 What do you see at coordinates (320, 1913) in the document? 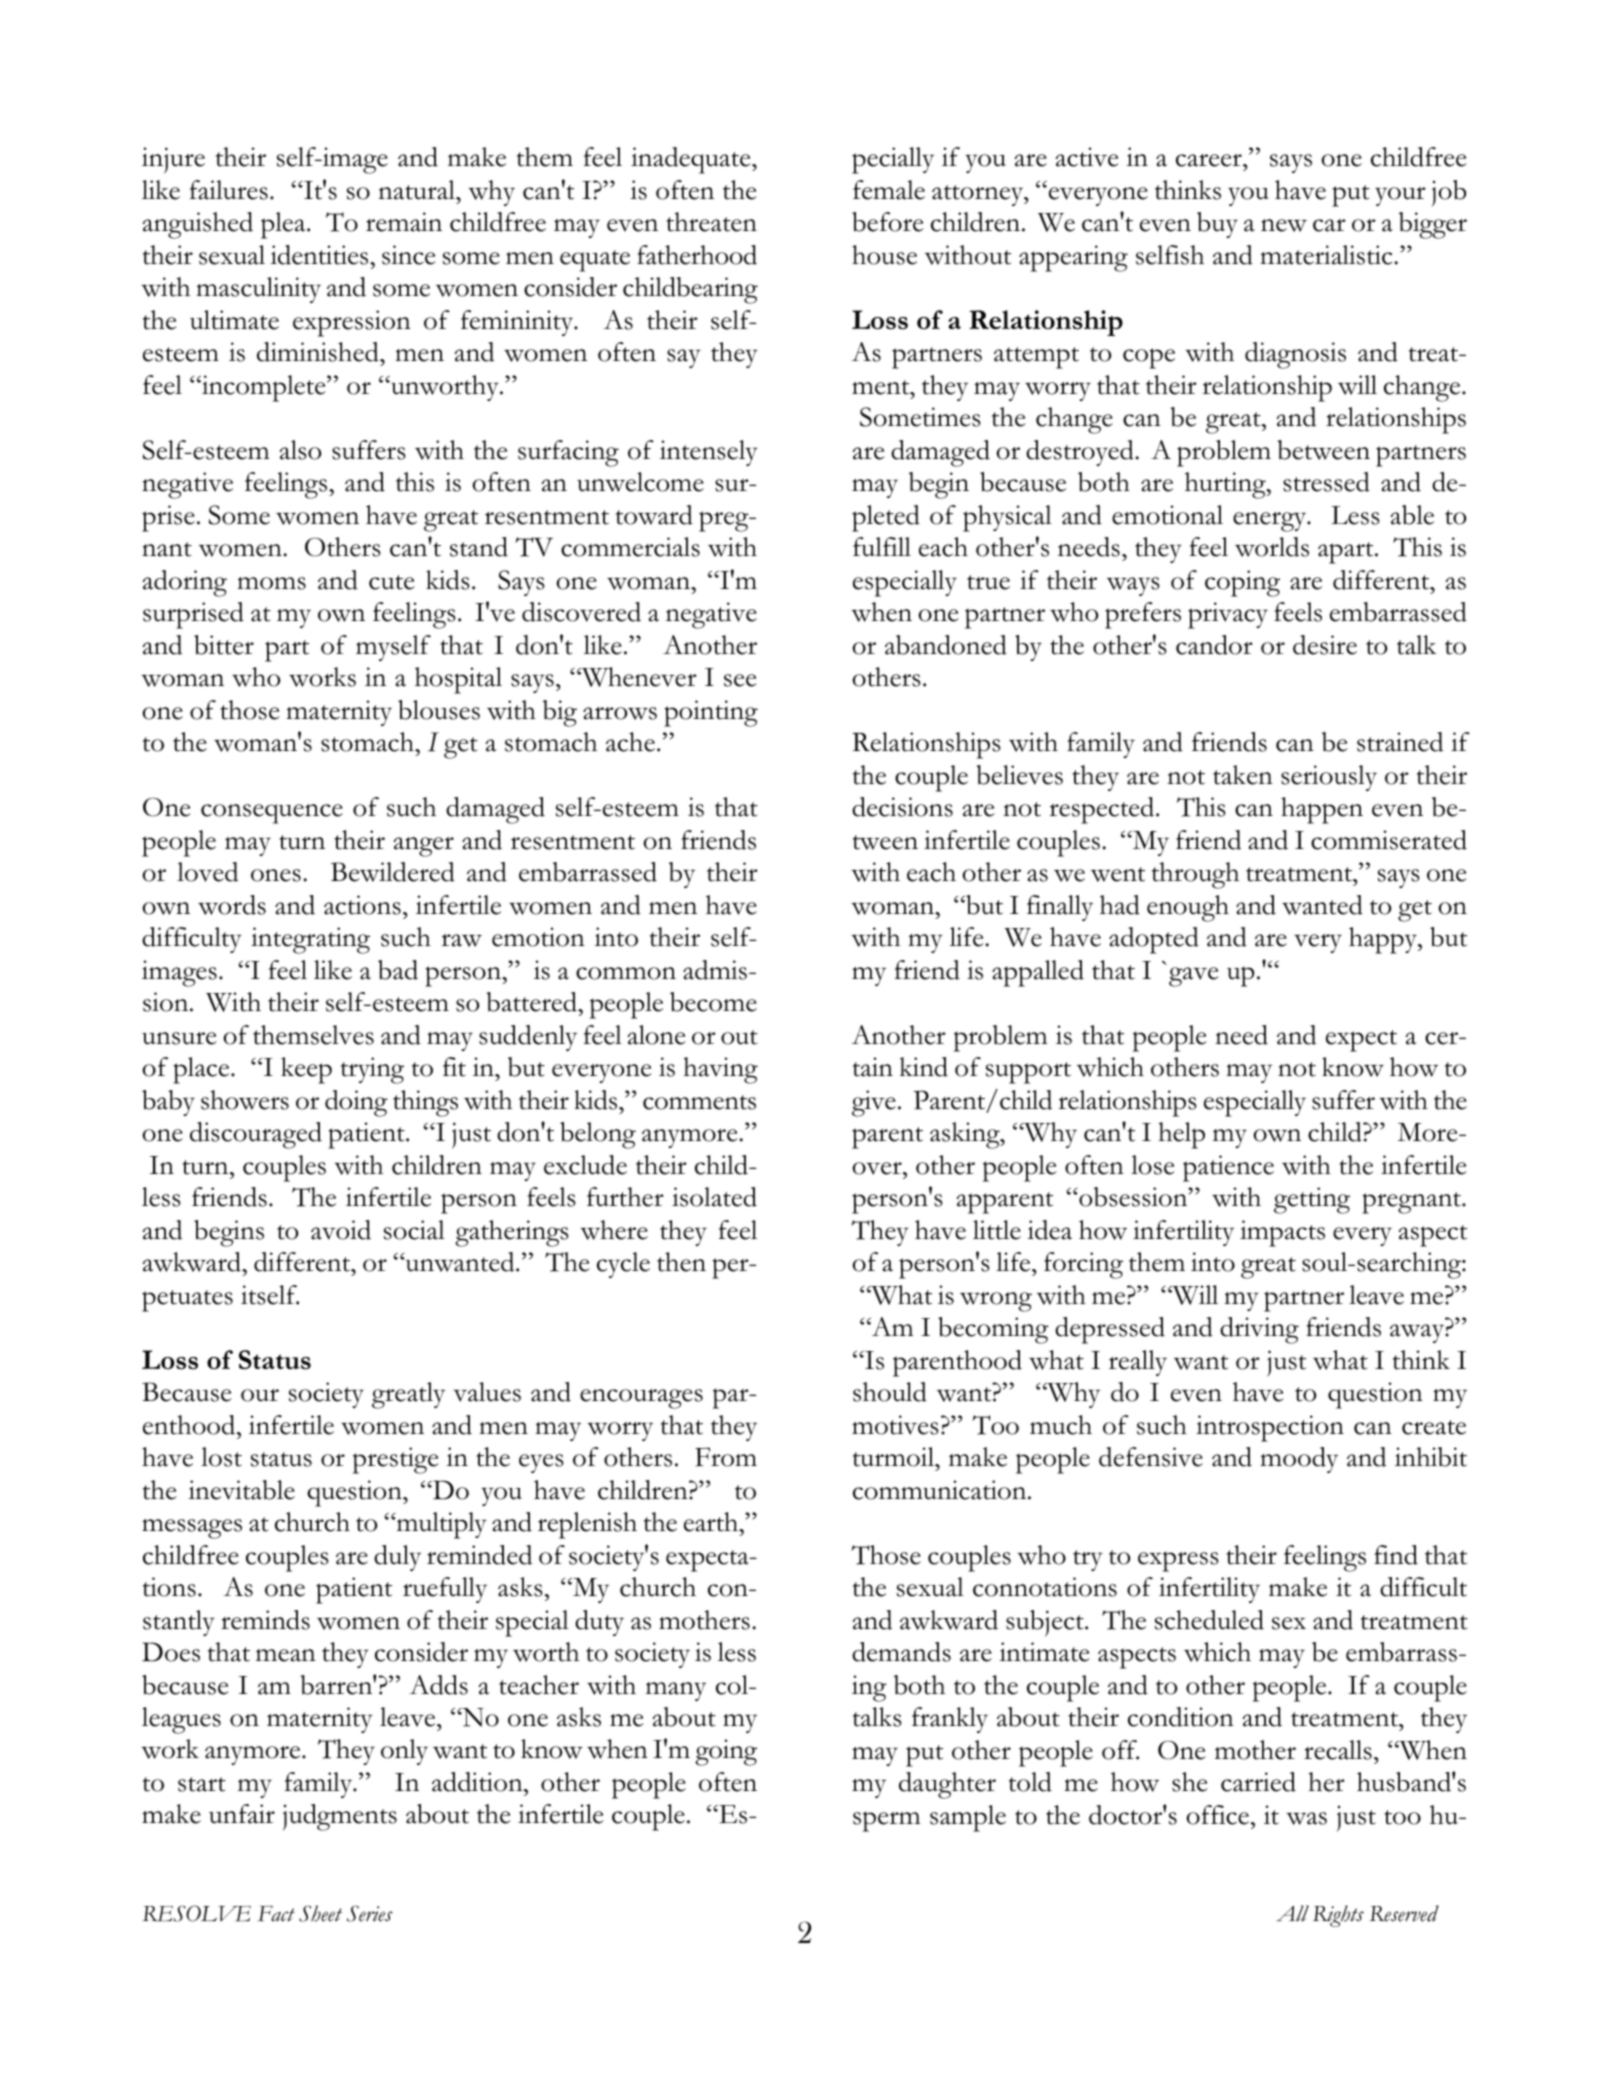
I see `Sheet` at bounding box center [320, 1913].
